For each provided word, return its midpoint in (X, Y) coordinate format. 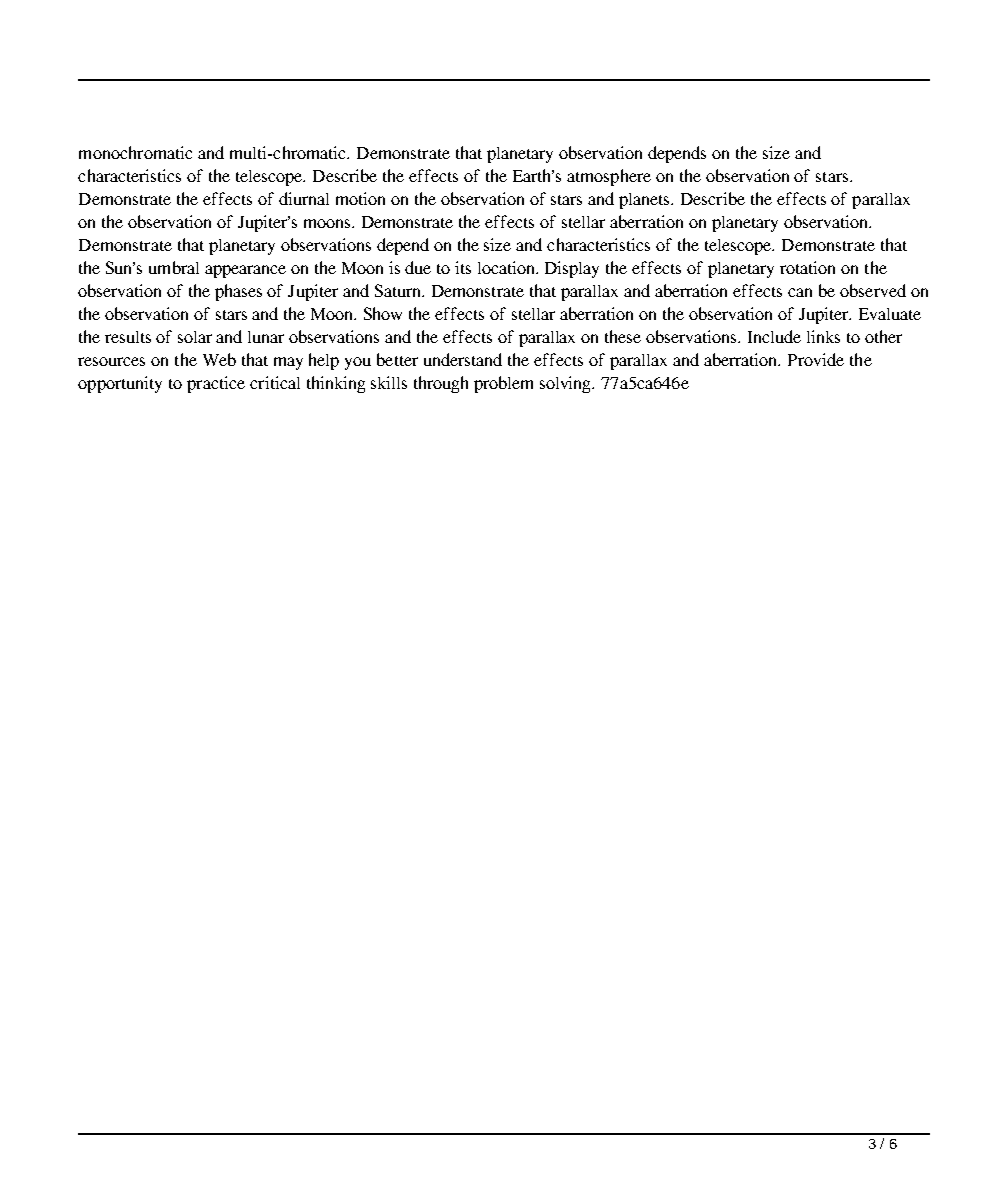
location (508, 267)
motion (360, 198)
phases (238, 292)
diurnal (304, 198)
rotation (807, 267)
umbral (174, 267)
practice (216, 384)
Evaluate (890, 314)
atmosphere (609, 177)
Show (383, 313)
